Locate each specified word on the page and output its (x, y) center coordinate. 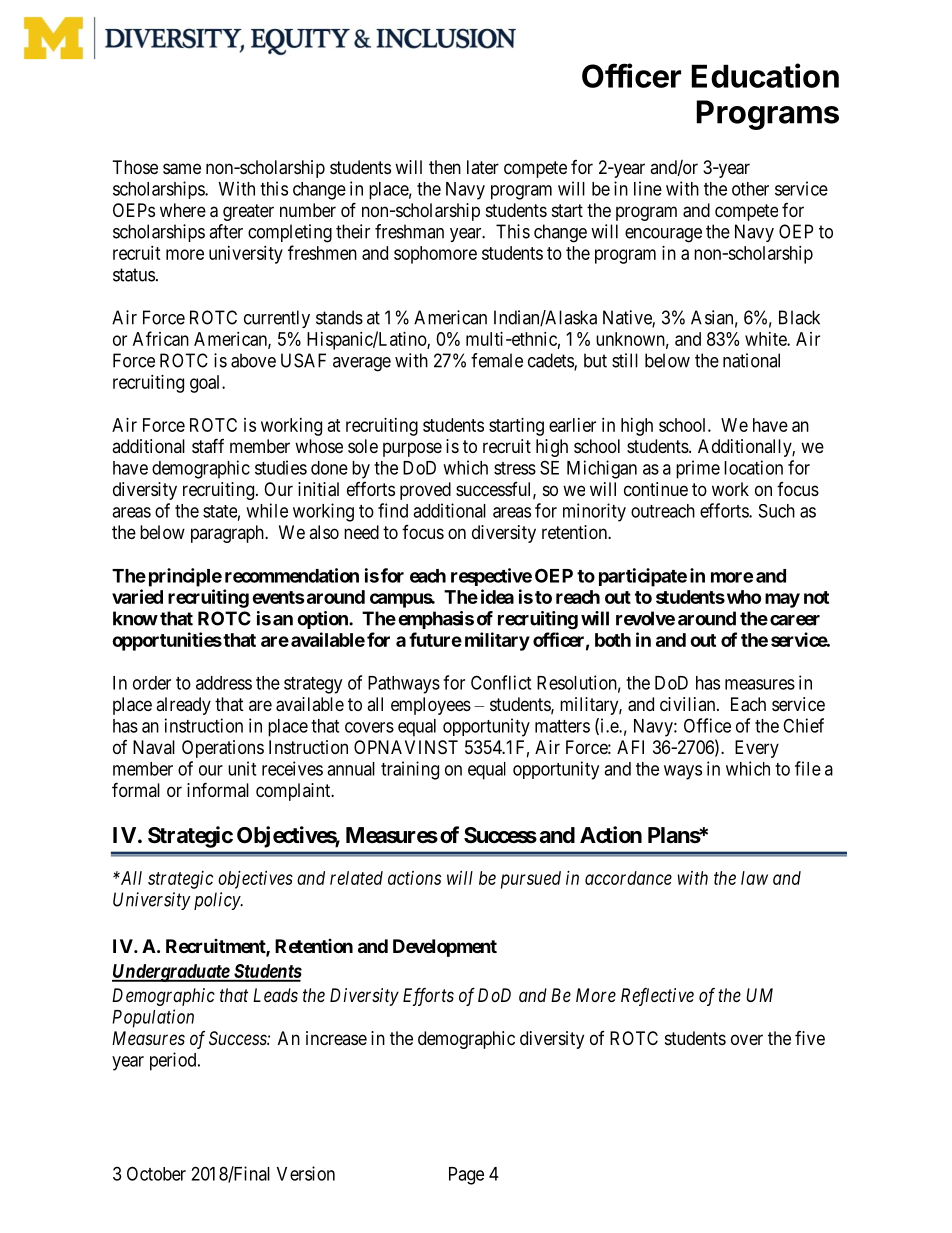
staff (208, 446)
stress (515, 468)
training (410, 770)
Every (757, 749)
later (483, 167)
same (182, 169)
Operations (223, 749)
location (753, 467)
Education (765, 75)
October (156, 1173)
